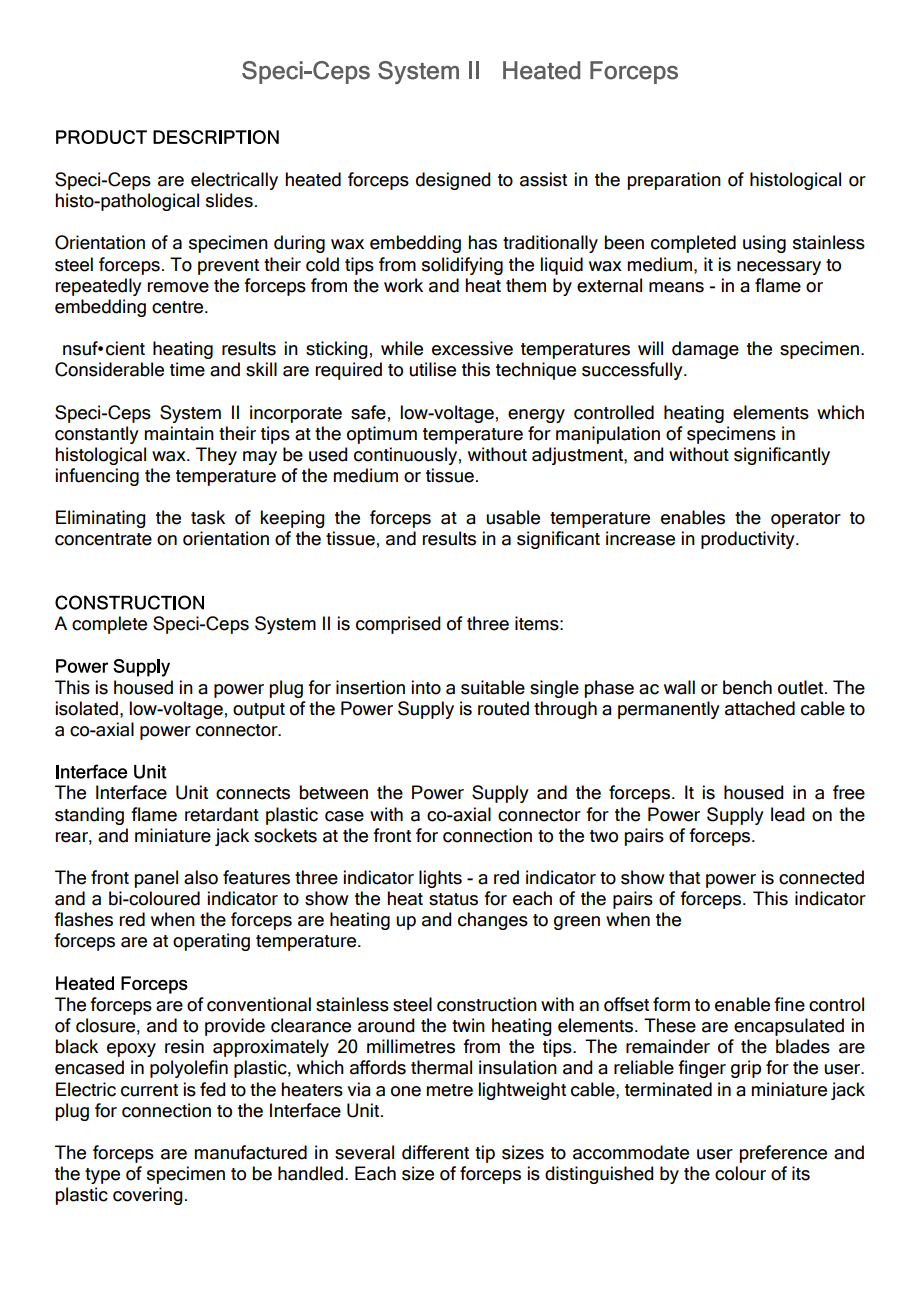 The height and width of the document is (1308, 924). Describe the element at coordinates (747, 687) in the document. I see `bench` at that location.
